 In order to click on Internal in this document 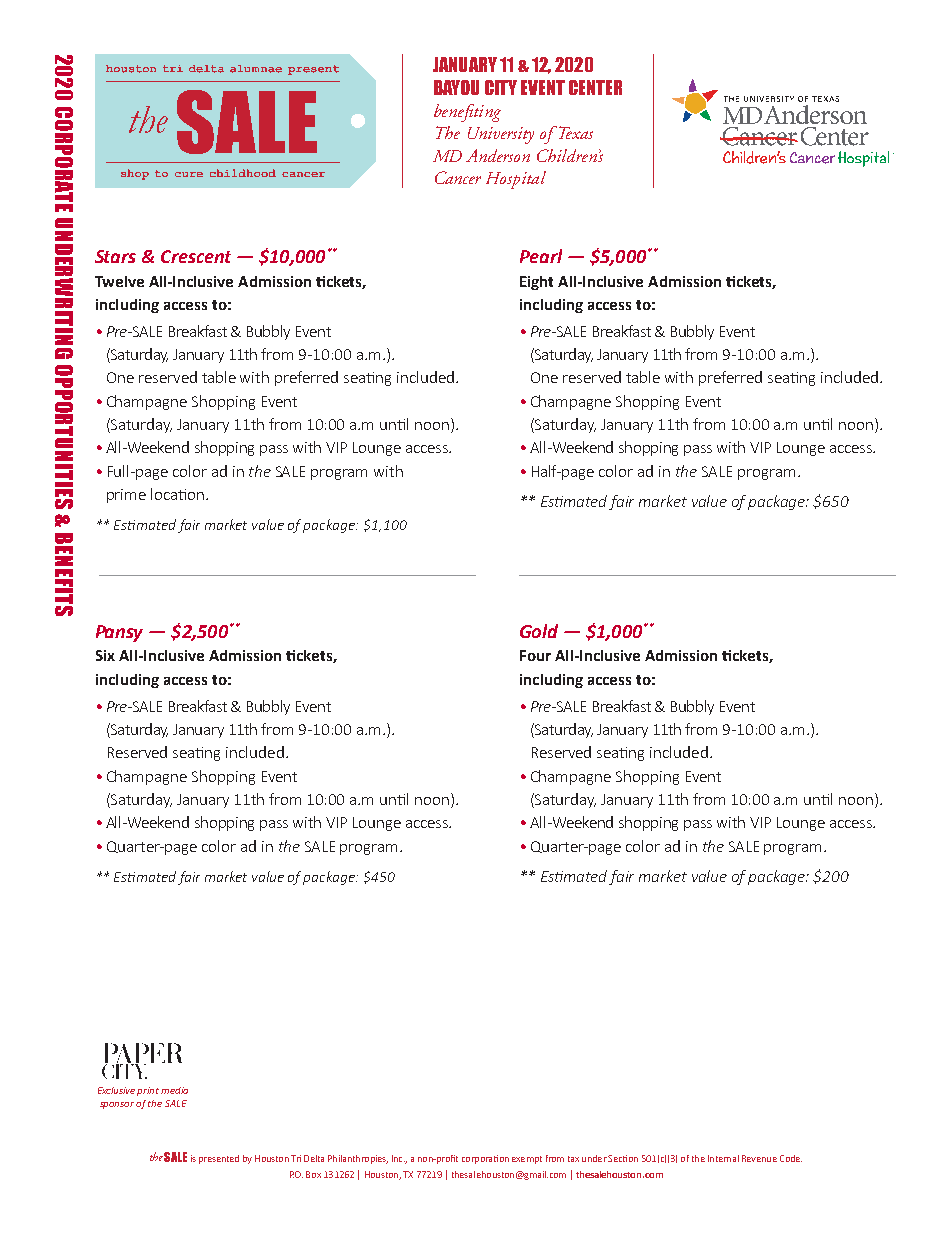, I will do `click(723, 1158)`.
